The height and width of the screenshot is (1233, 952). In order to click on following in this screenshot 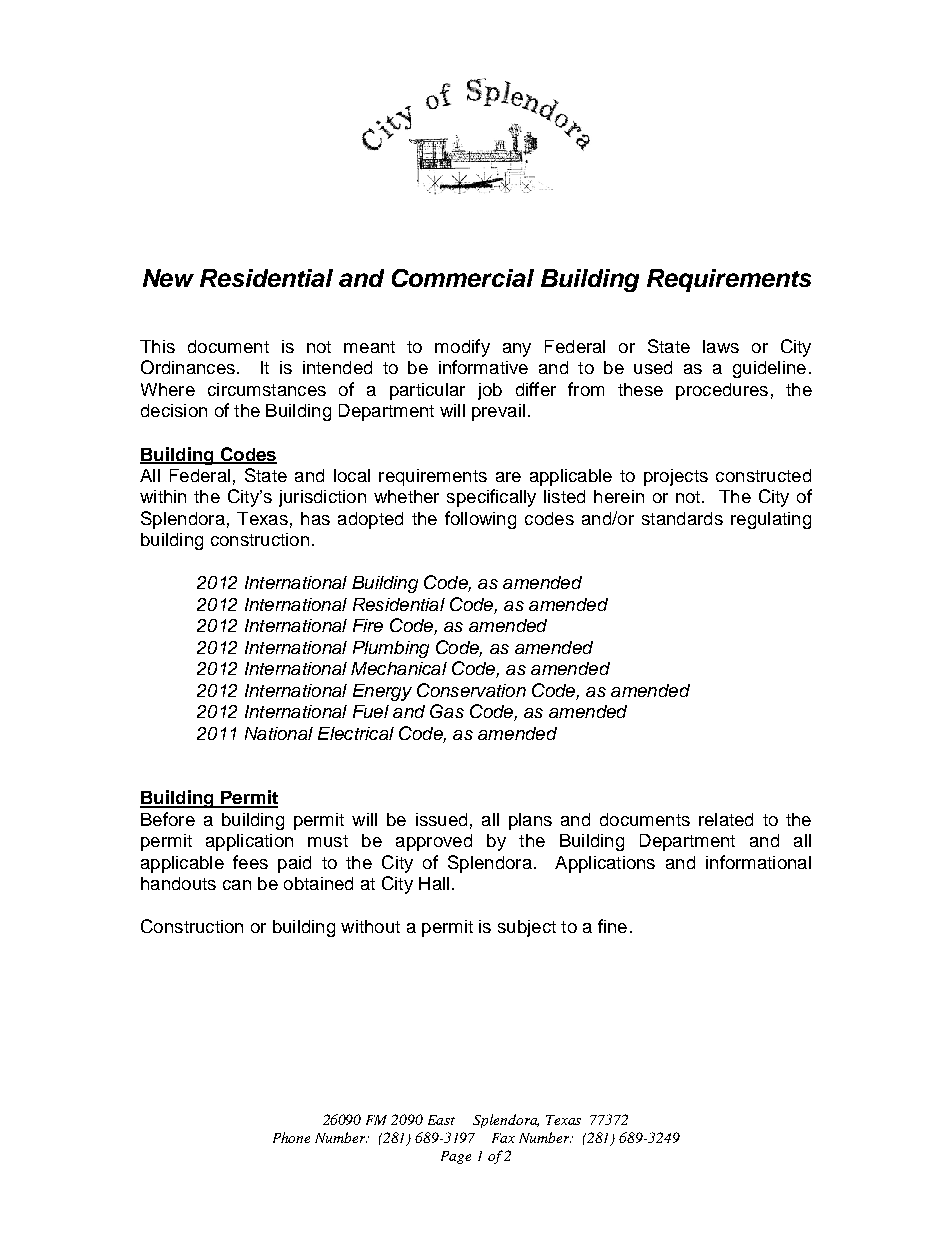, I will do `click(480, 520)`.
